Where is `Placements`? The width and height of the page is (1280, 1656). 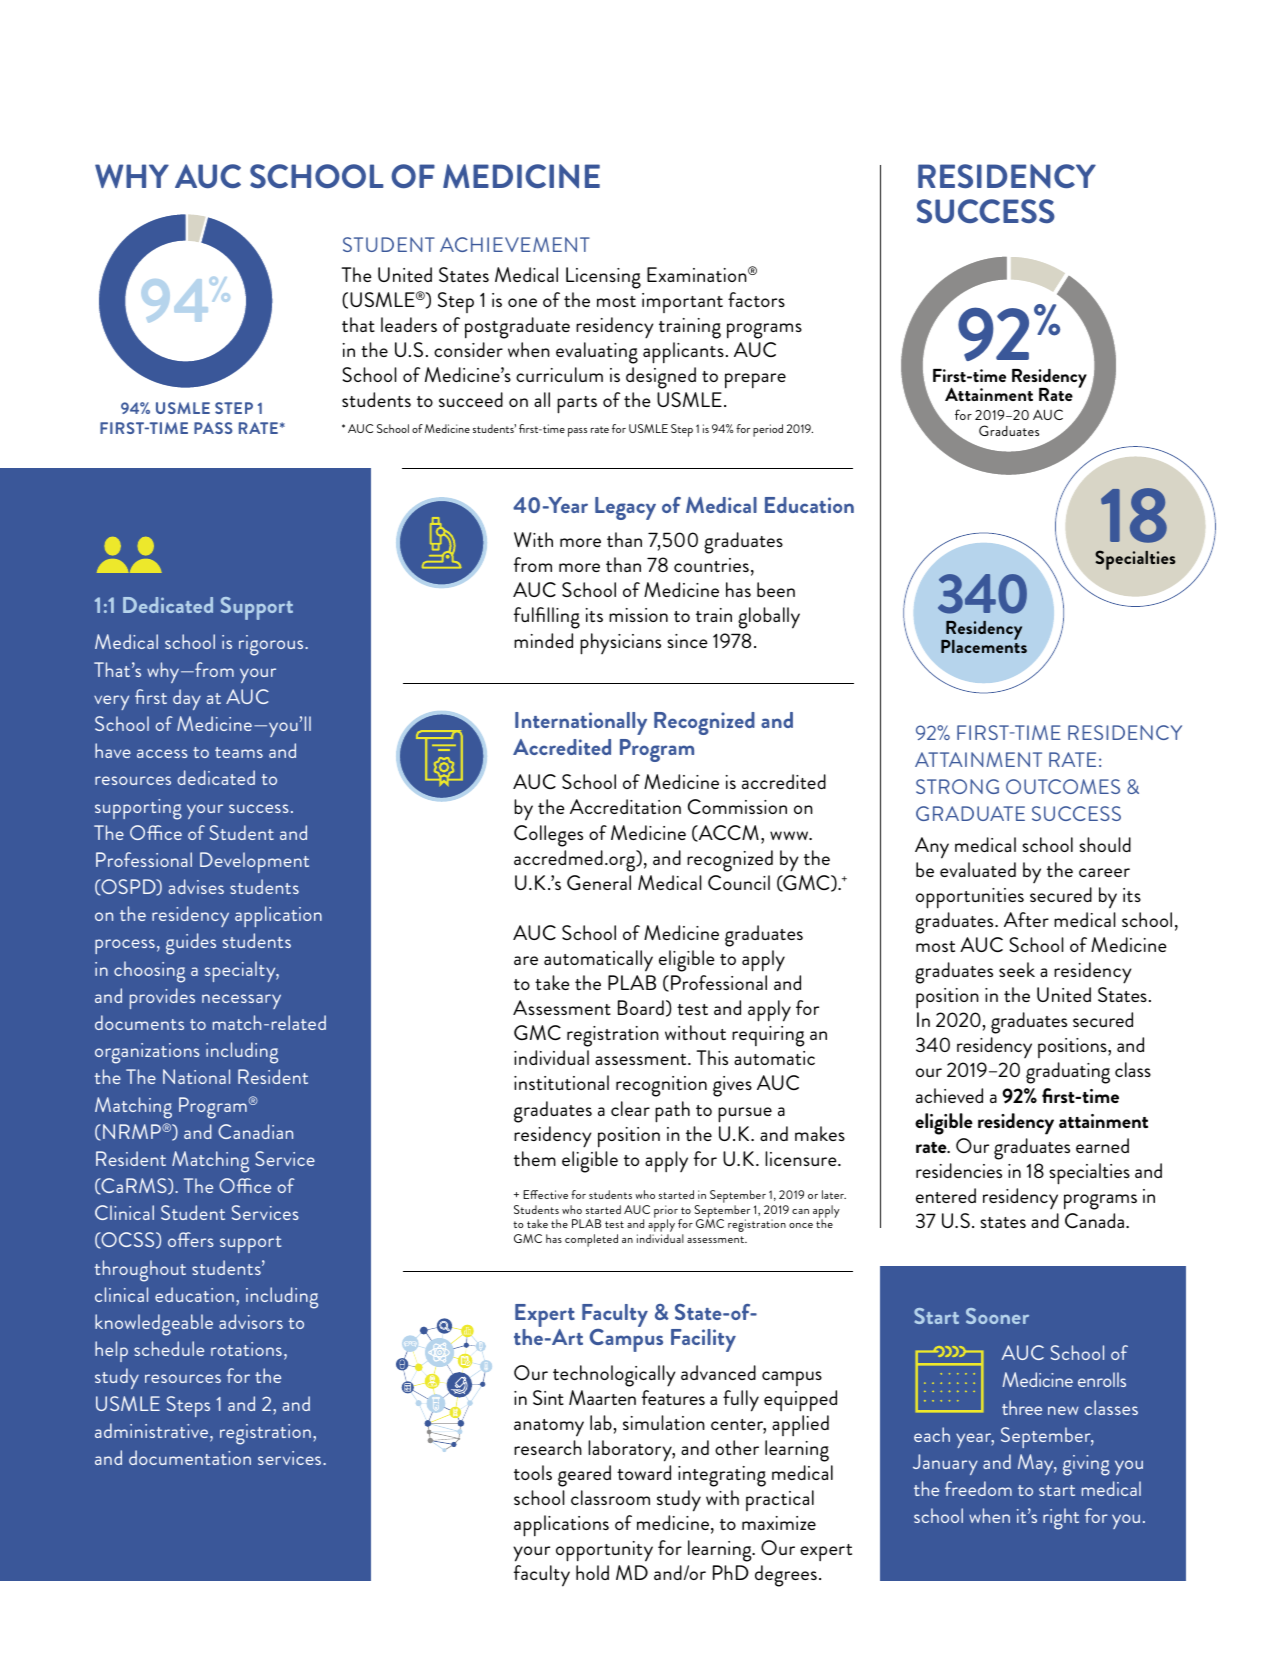
Placements is located at coordinates (984, 645).
